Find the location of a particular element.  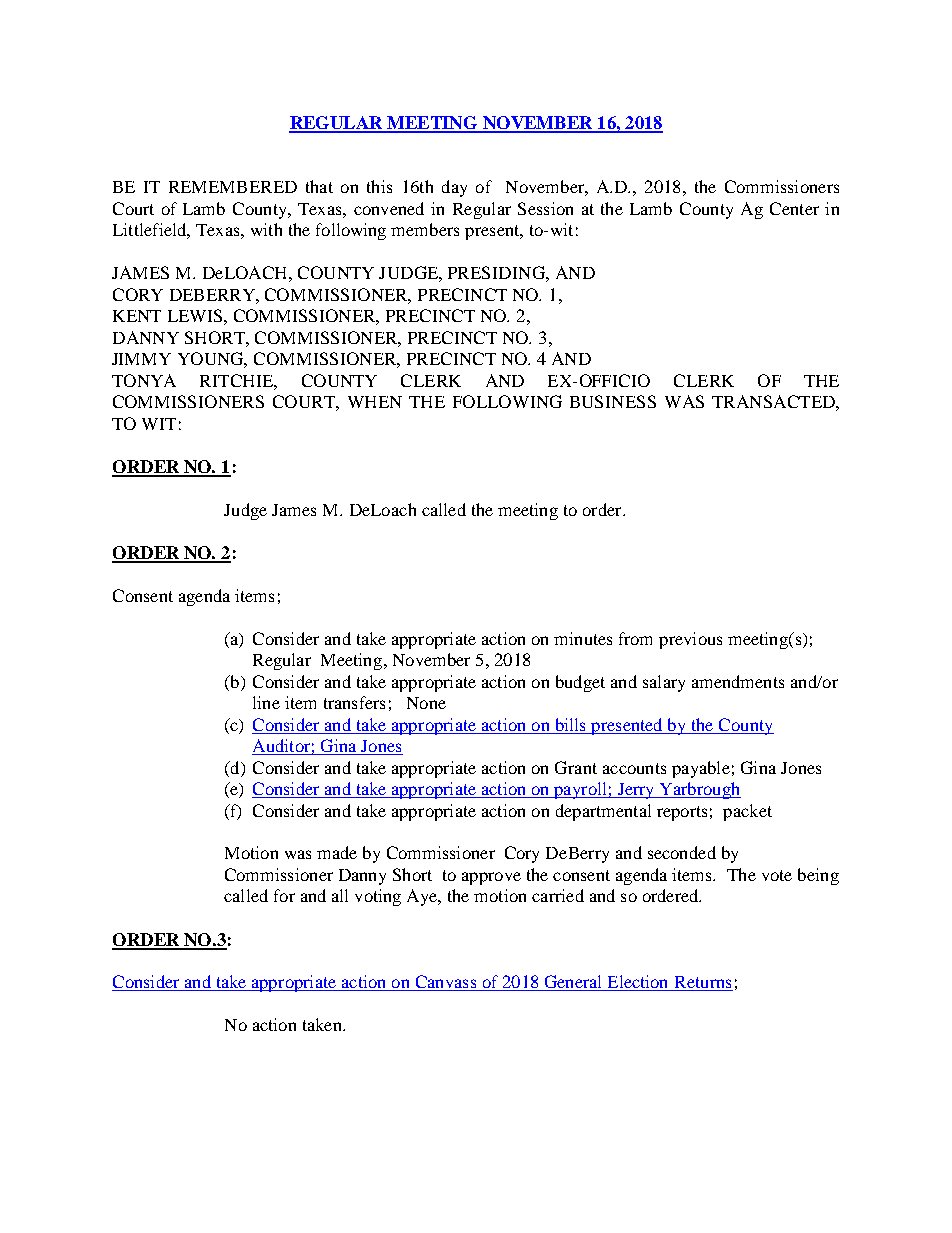

RITCHIE is located at coordinates (237, 380).
